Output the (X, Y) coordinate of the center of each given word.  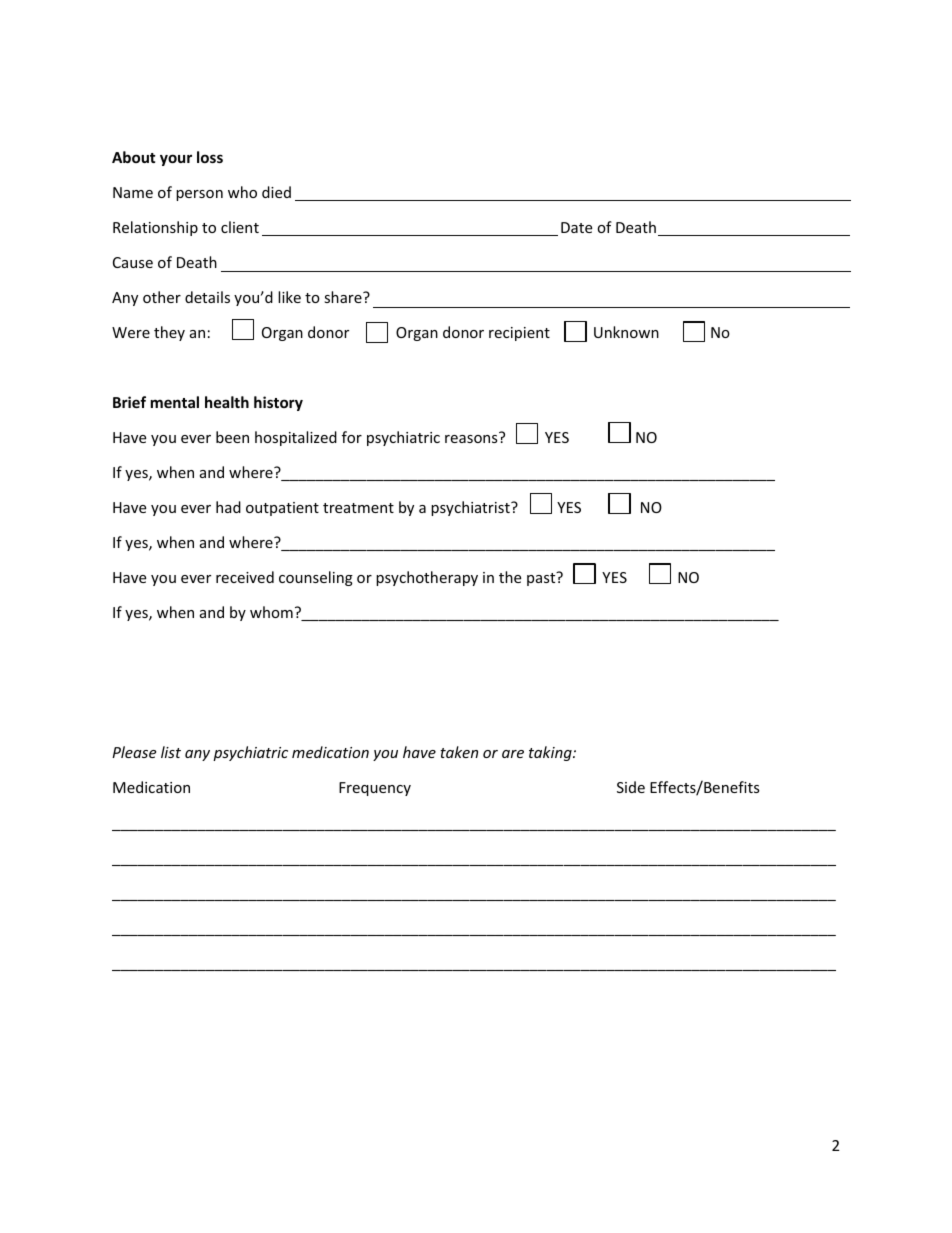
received (245, 577)
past (542, 578)
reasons (471, 439)
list (171, 752)
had (228, 507)
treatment (358, 508)
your (176, 160)
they (169, 333)
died (276, 192)
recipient (519, 334)
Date (576, 227)
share (344, 297)
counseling (316, 578)
